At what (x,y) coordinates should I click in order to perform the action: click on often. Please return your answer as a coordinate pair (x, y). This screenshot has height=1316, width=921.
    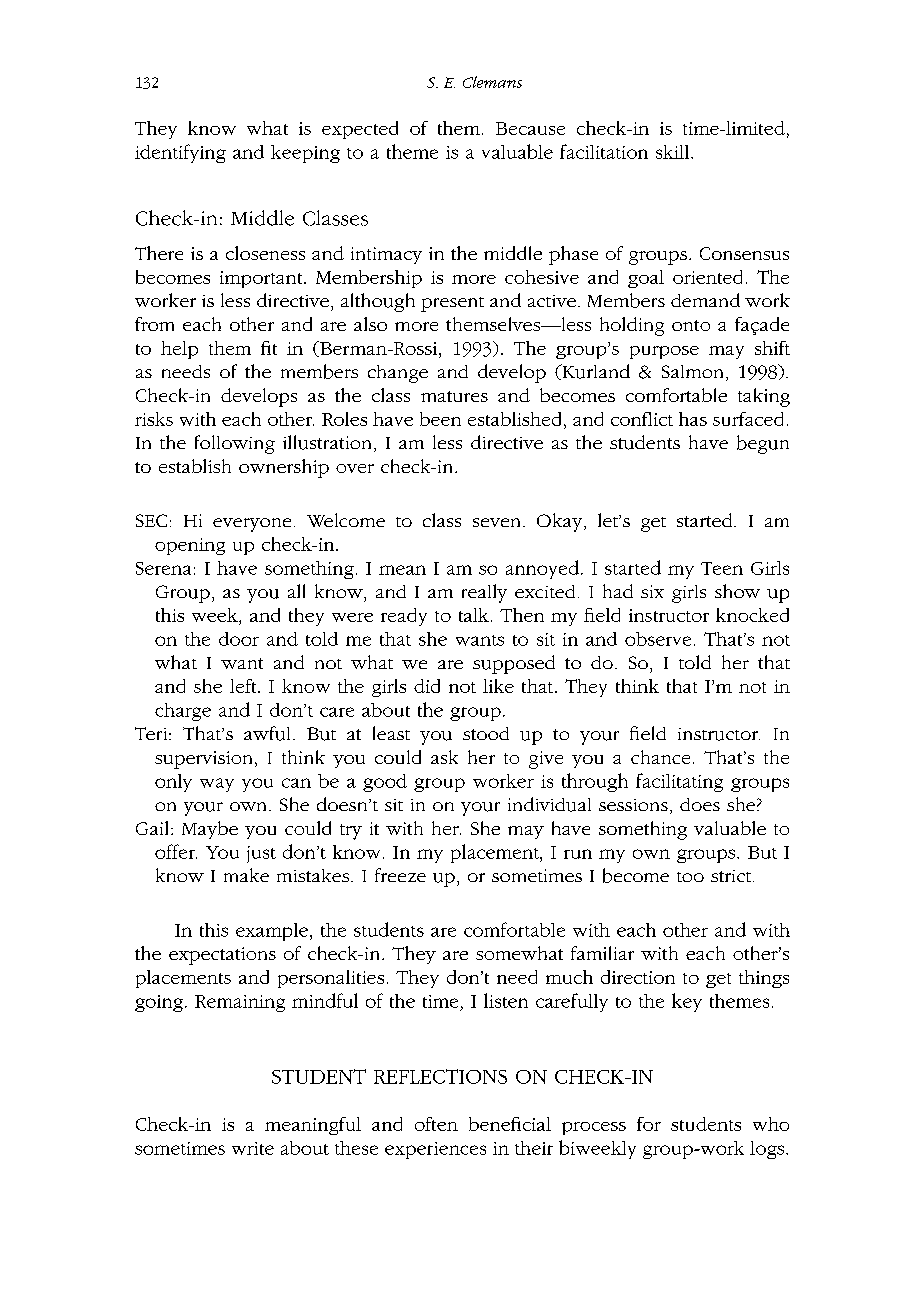
    Looking at the image, I should click on (436, 1124).
